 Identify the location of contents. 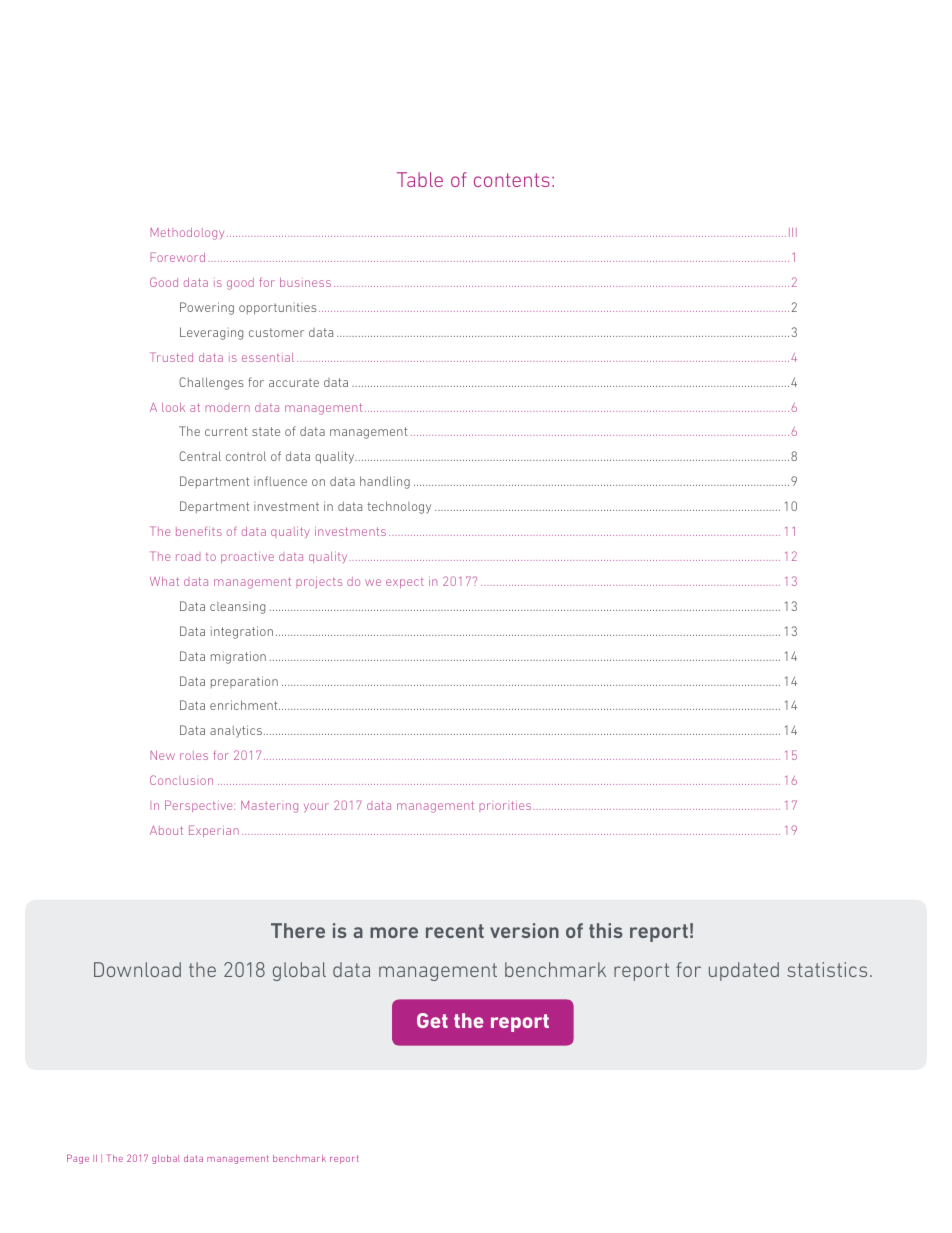
(512, 180).
